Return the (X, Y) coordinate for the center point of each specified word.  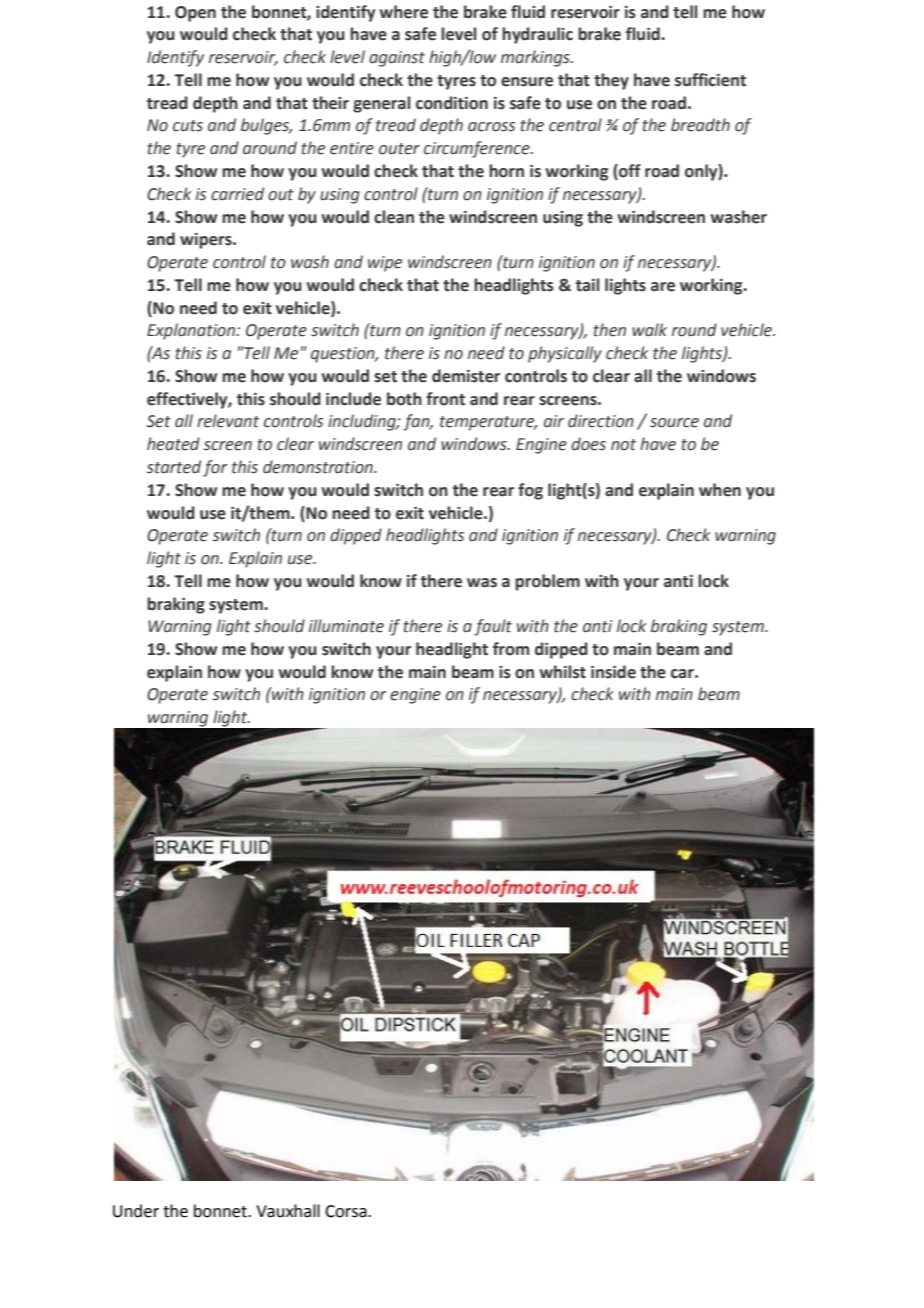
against (397, 59)
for (215, 468)
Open (195, 14)
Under (136, 1211)
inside (613, 672)
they (611, 81)
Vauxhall (288, 1211)
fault (493, 627)
